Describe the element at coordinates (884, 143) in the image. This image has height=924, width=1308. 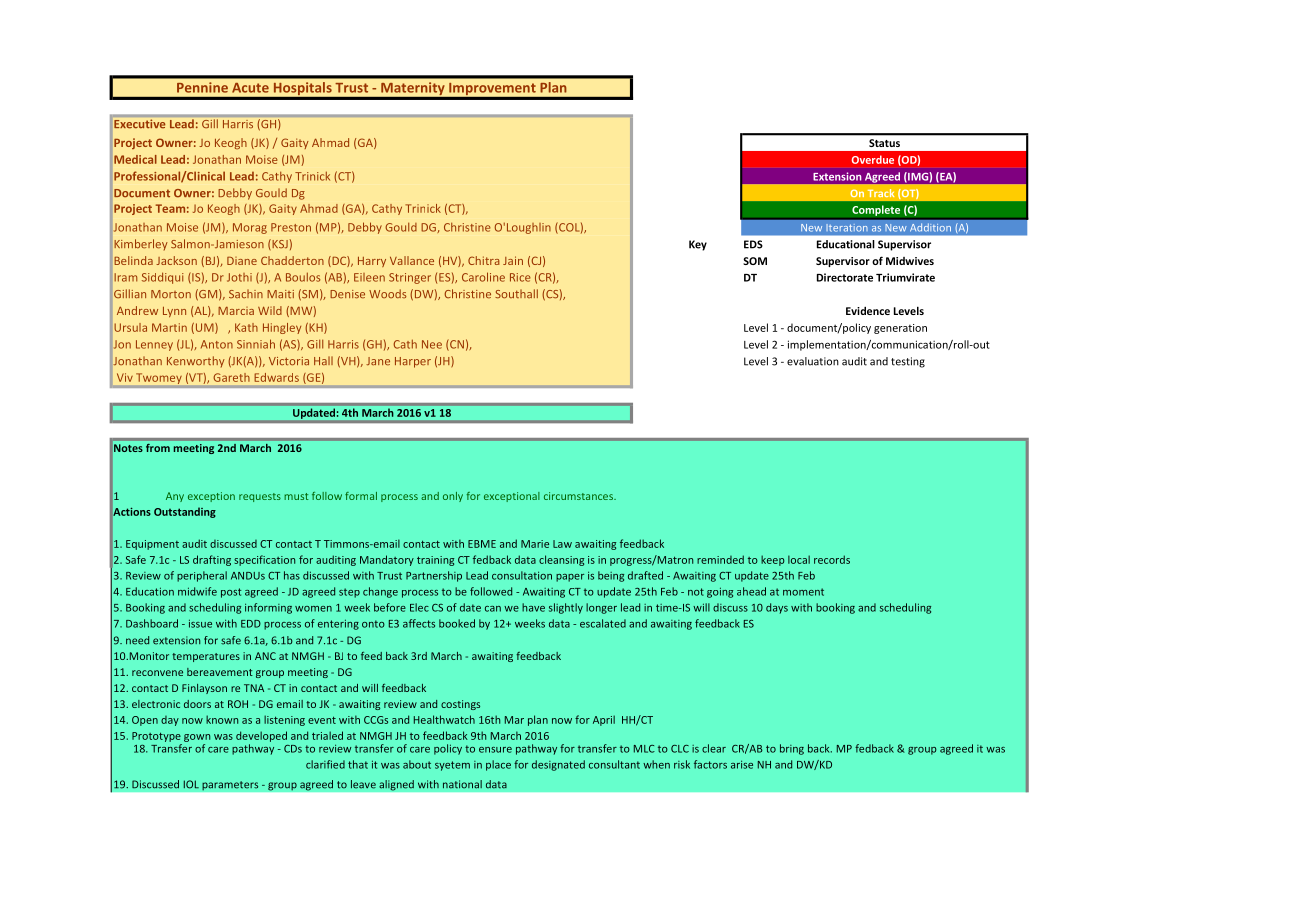
I see `Status` at that location.
